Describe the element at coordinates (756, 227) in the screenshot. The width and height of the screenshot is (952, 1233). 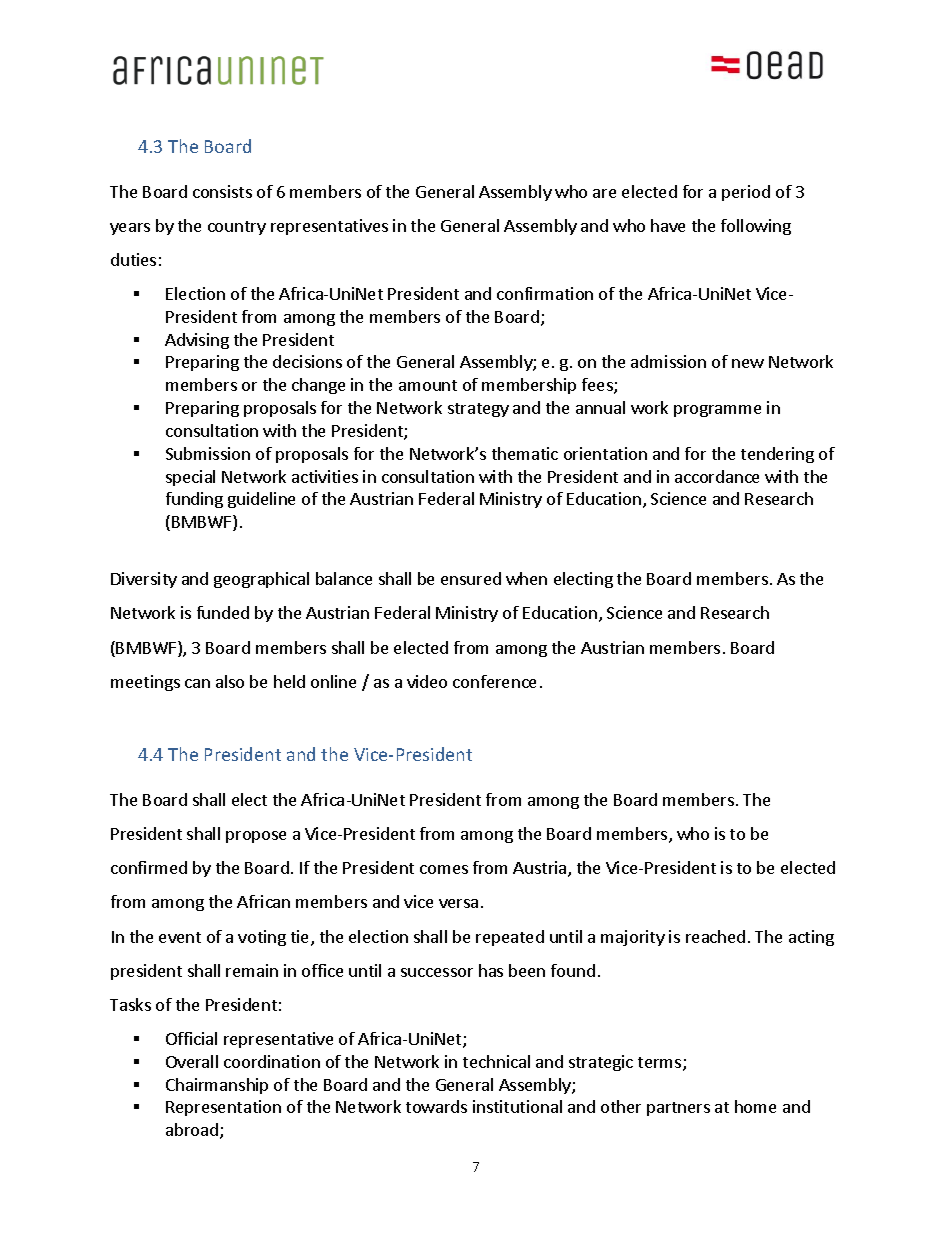
I see `following` at that location.
